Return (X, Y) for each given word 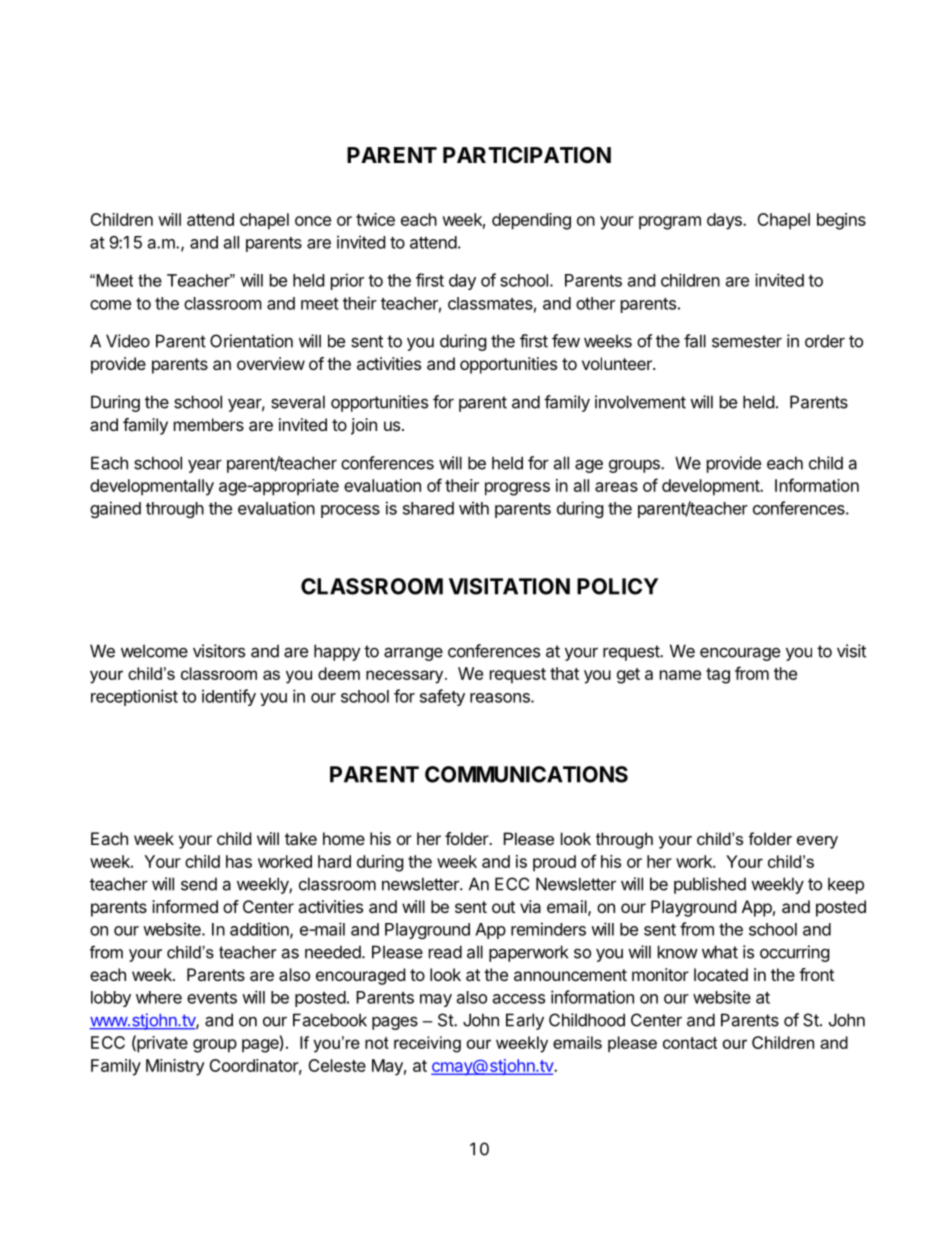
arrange (413, 654)
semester (747, 341)
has (239, 861)
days (725, 221)
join (364, 426)
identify (229, 697)
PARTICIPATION (527, 155)
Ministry (175, 1067)
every (817, 842)
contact (690, 1043)
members (209, 424)
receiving (427, 1044)
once (313, 221)
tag (718, 676)
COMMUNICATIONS (526, 774)
